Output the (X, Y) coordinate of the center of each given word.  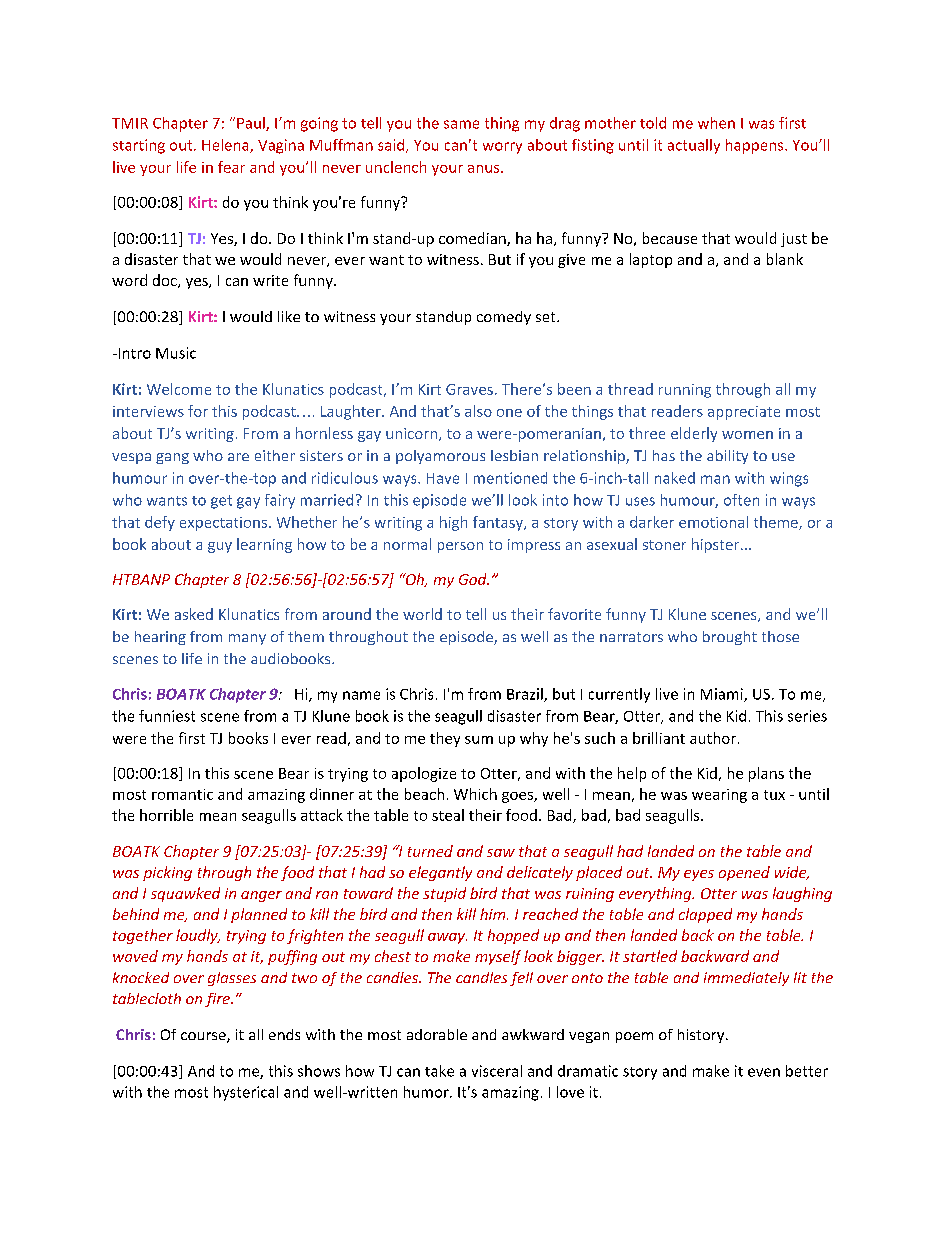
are (238, 457)
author (713, 738)
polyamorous (440, 457)
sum (479, 740)
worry (502, 148)
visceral (497, 1071)
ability (727, 457)
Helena (226, 146)
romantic (182, 794)
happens (756, 146)
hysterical (246, 1093)
